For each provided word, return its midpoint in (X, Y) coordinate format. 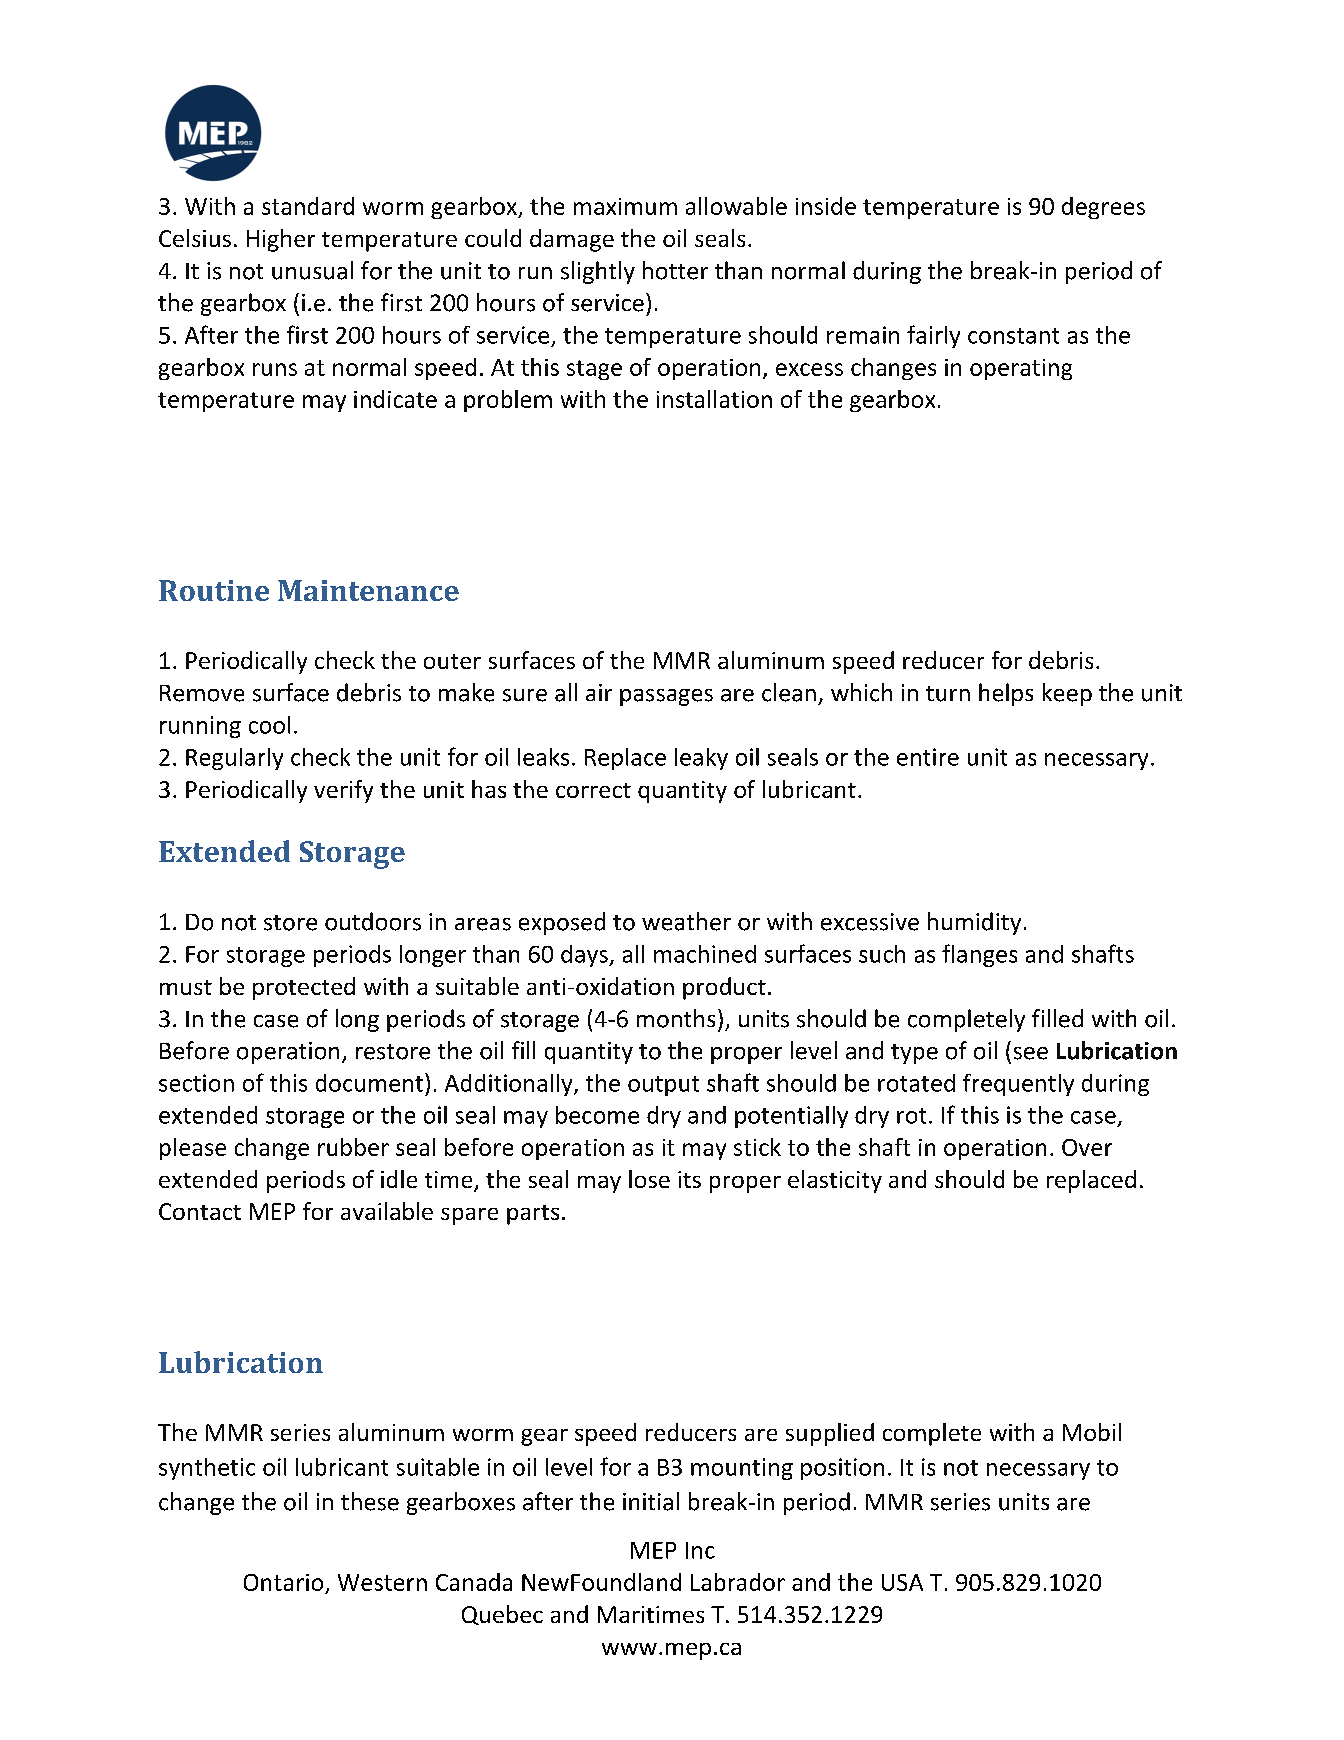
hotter (675, 270)
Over (1087, 1147)
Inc (700, 1550)
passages (666, 697)
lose (649, 1179)
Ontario (283, 1582)
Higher (281, 240)
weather (686, 921)
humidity (974, 923)
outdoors (373, 921)
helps (1006, 694)
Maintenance (368, 590)
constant (1013, 336)
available (387, 1211)
